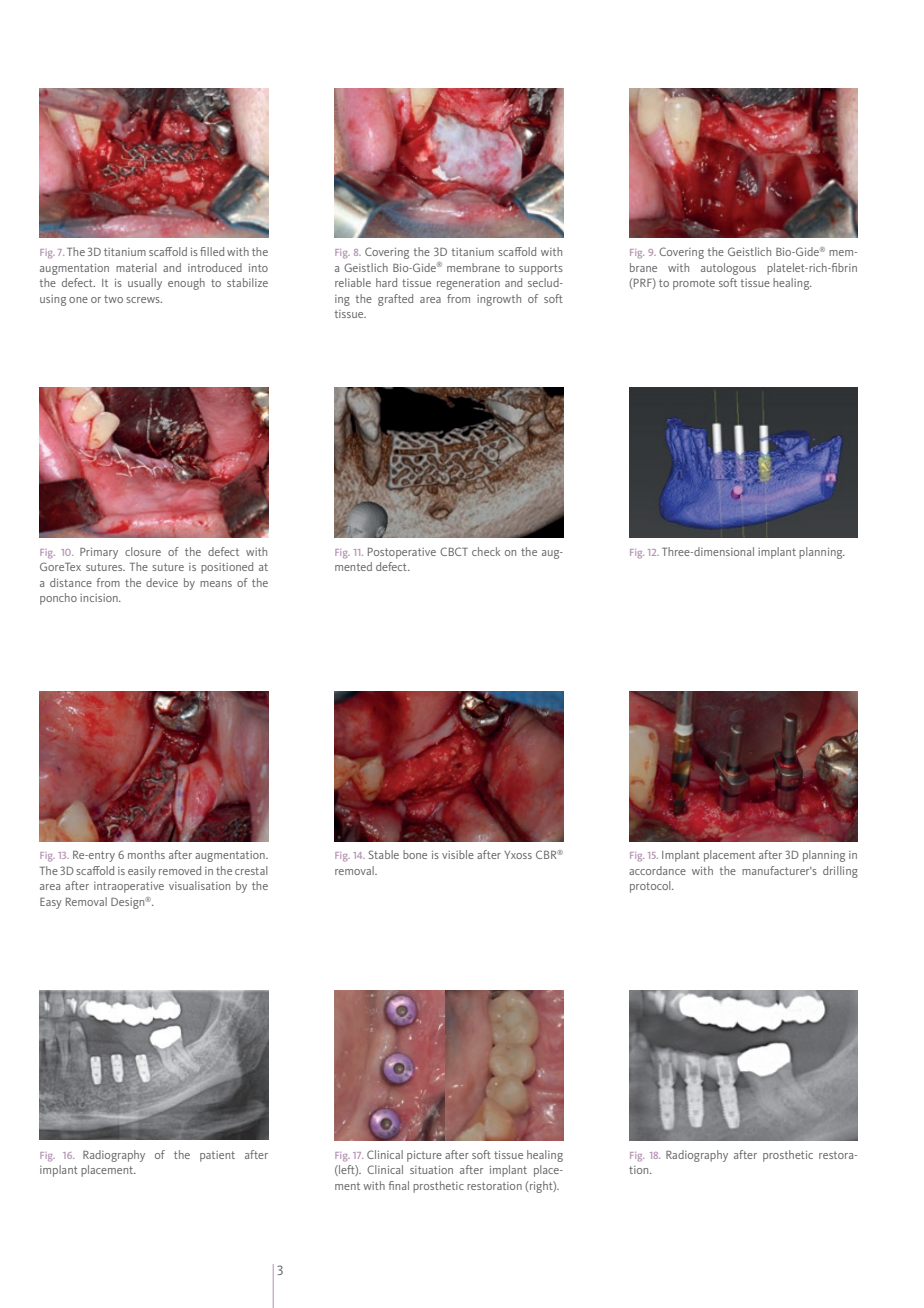 This image has height=1308, width=924. Describe the element at coordinates (657, 870) in the image. I see `accordance` at that location.
